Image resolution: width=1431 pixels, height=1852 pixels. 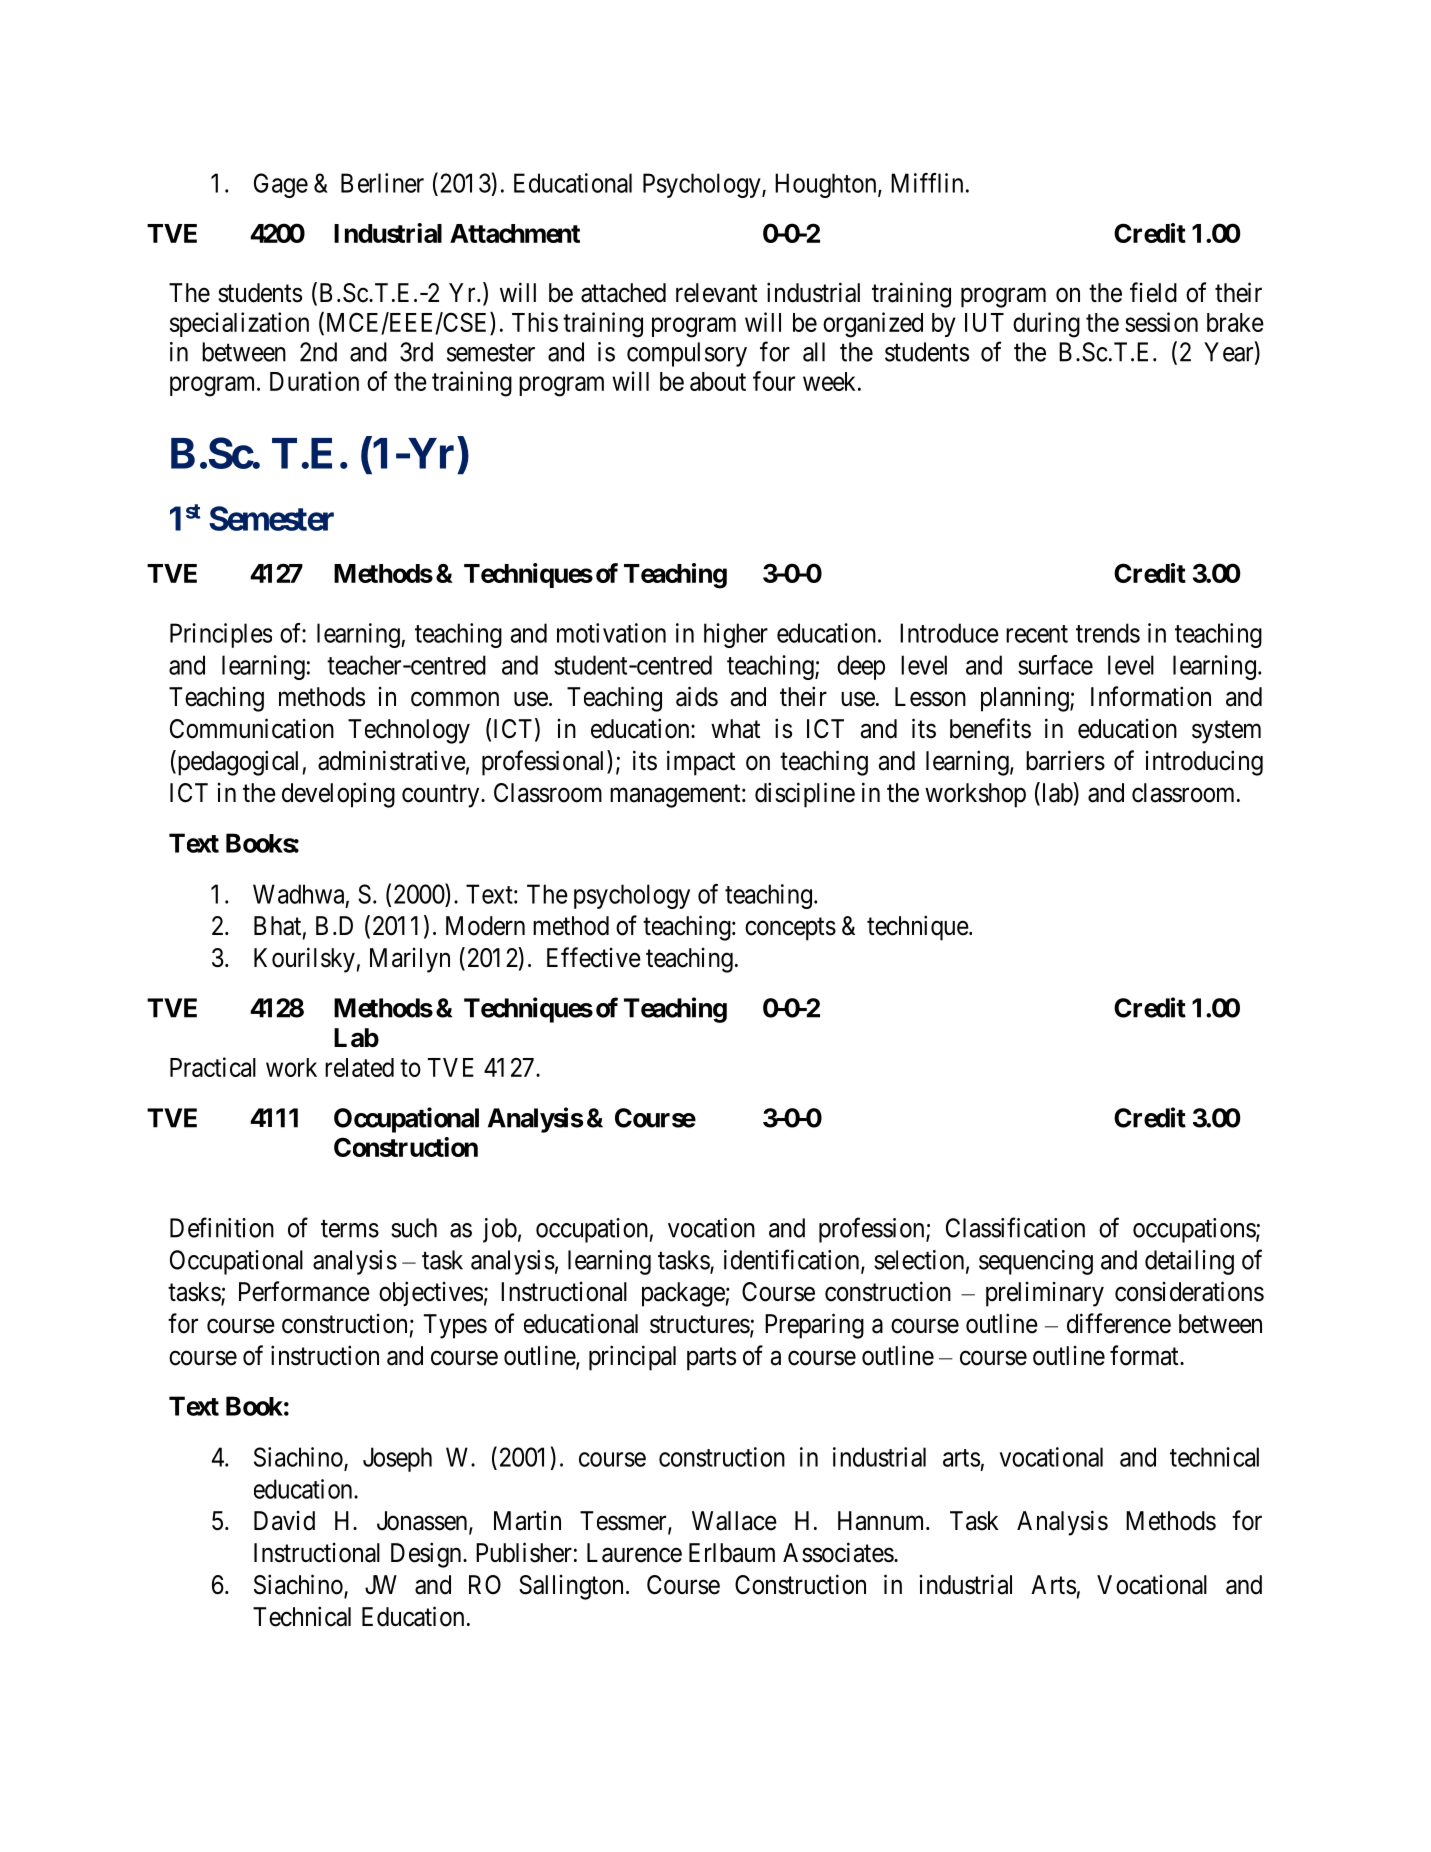 I want to click on related, so click(x=359, y=1067).
